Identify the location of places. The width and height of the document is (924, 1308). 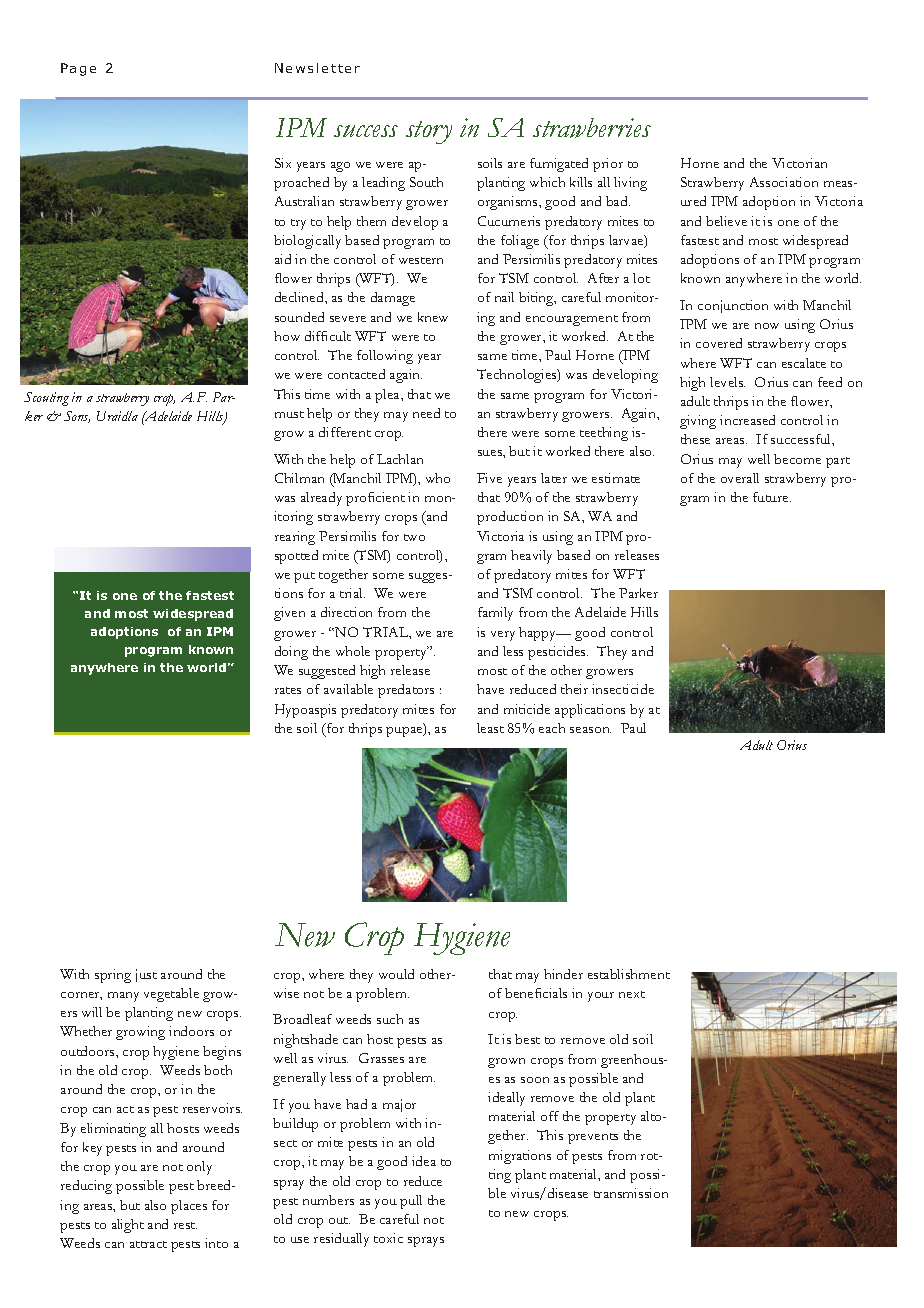
(189, 1207).
